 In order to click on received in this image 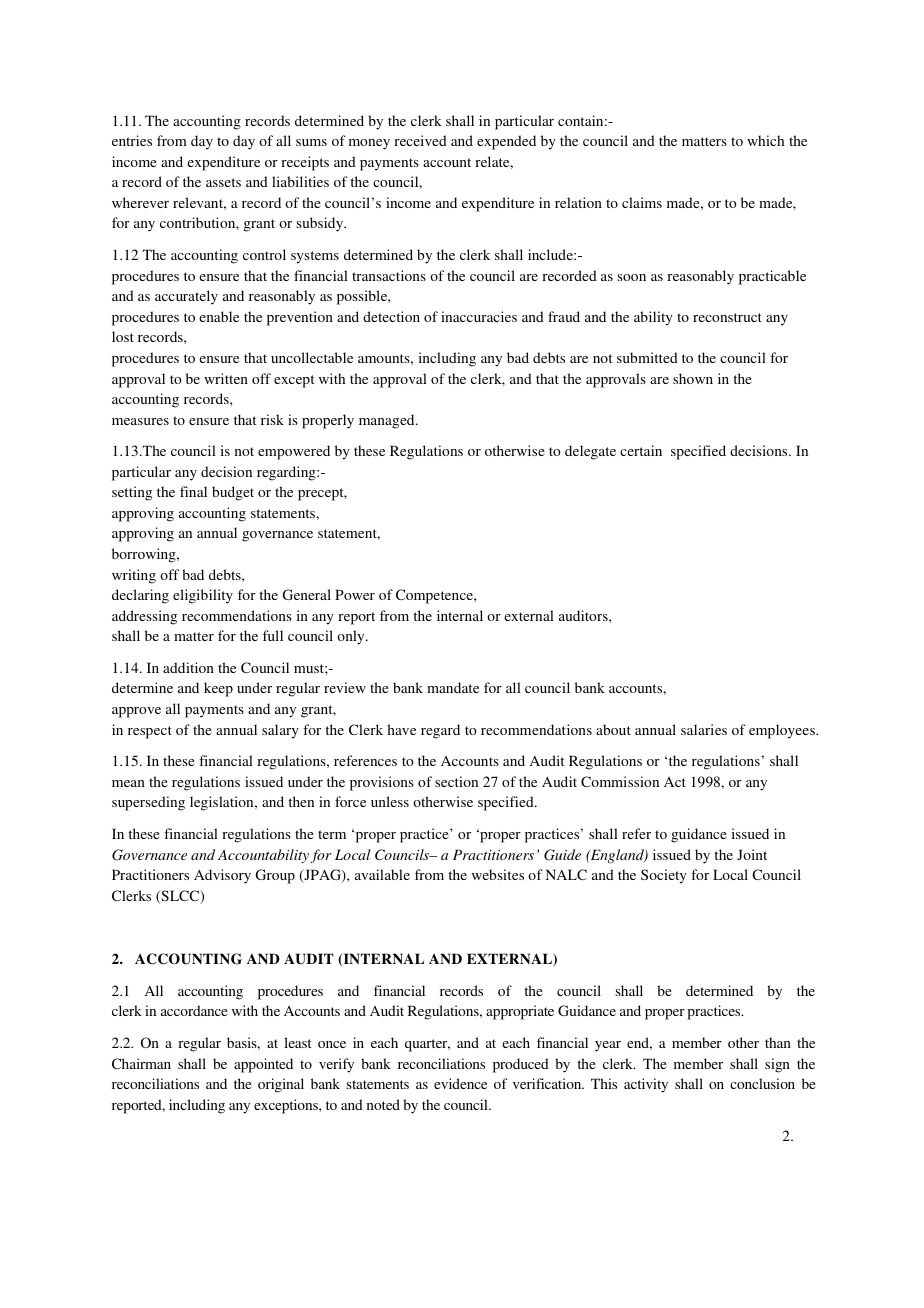, I will do `click(420, 140)`.
